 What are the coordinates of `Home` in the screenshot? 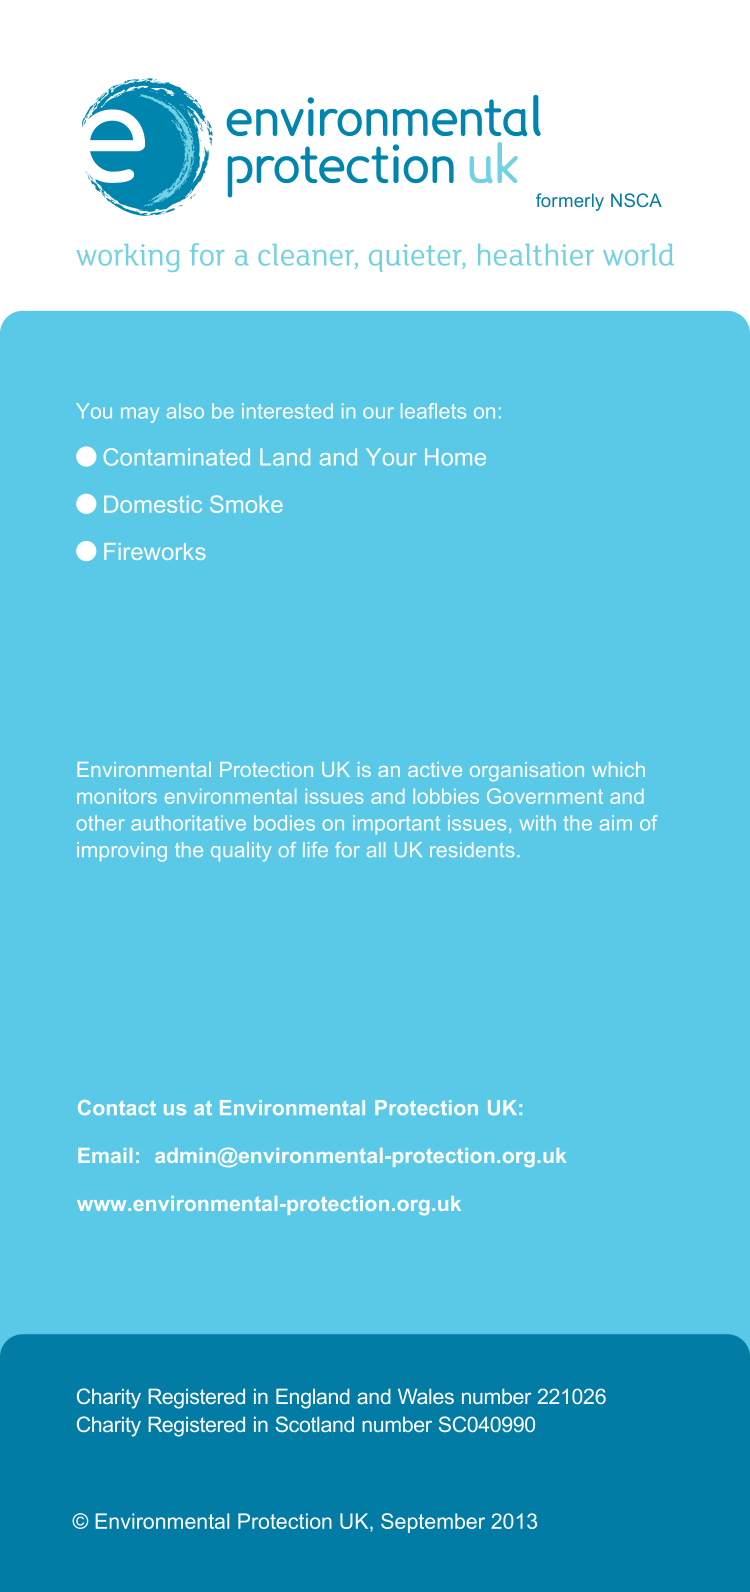 It's located at (455, 457).
